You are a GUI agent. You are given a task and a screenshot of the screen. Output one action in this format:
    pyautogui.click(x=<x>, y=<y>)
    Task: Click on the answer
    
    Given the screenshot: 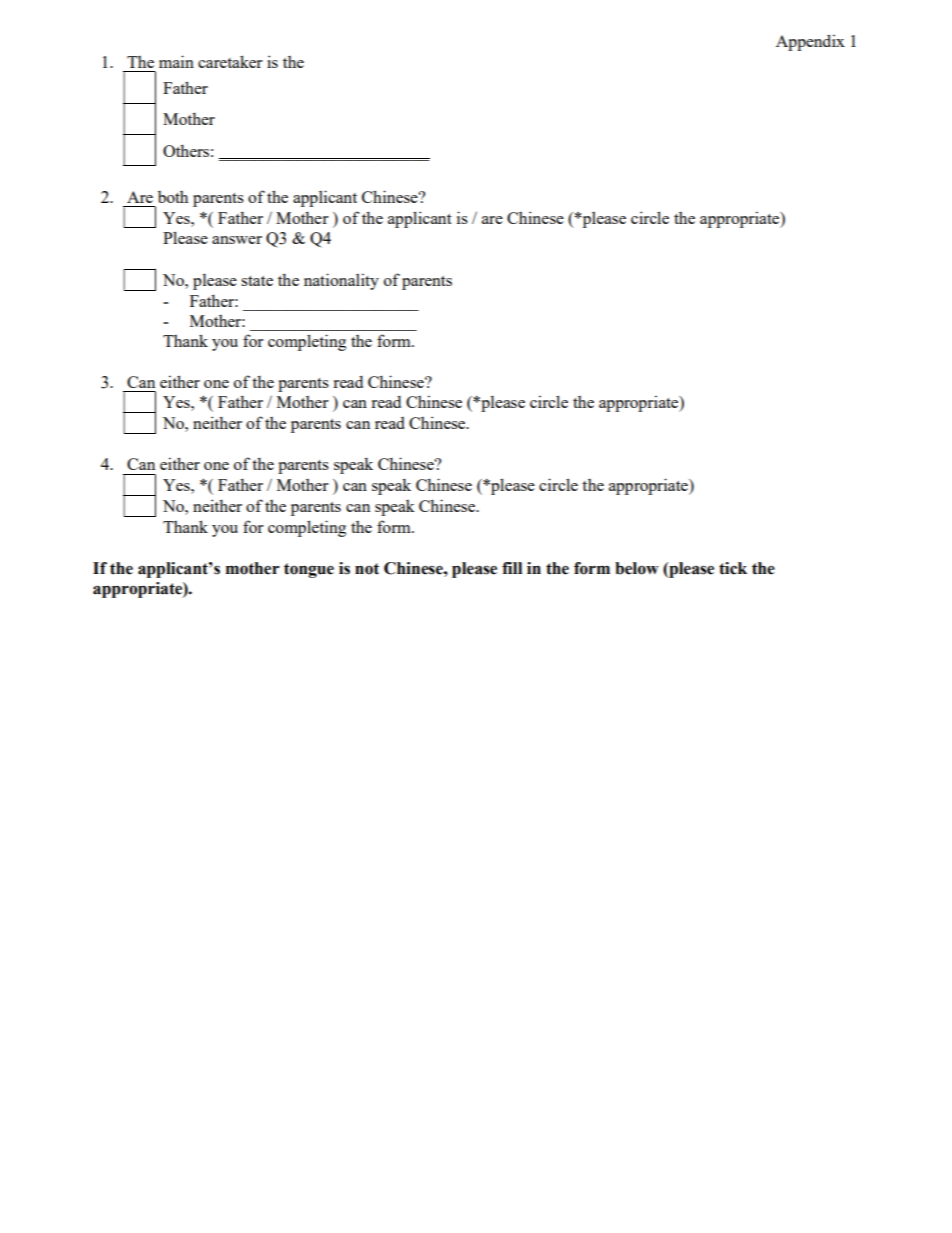 What is the action you would take?
    pyautogui.click(x=237, y=240)
